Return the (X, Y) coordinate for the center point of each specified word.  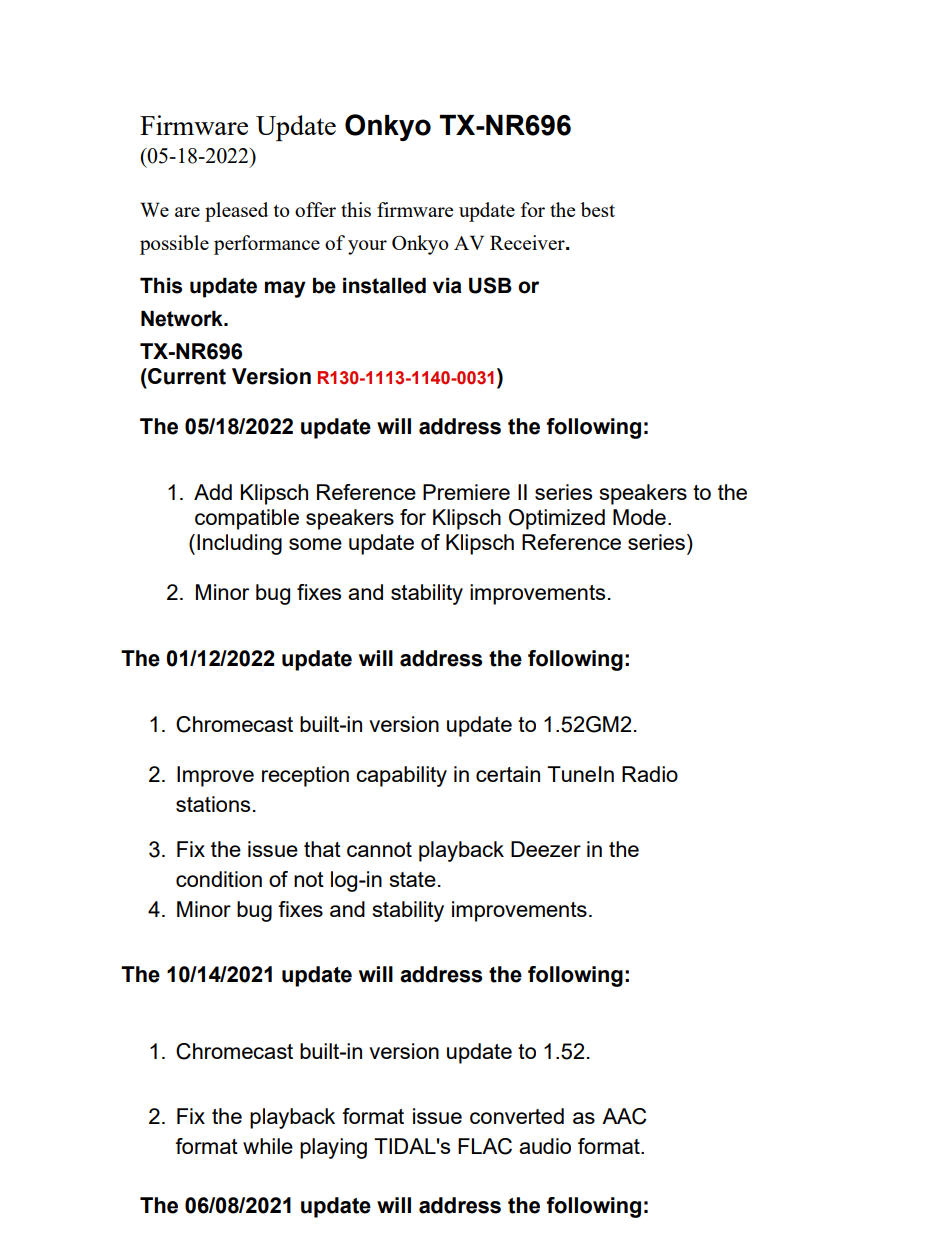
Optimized (557, 519)
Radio (650, 774)
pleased (236, 212)
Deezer (546, 849)
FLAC (485, 1146)
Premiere (466, 492)
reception (305, 776)
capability (401, 776)
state (413, 879)
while (268, 1146)
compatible (247, 519)
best (598, 209)
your (367, 247)
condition (219, 879)
